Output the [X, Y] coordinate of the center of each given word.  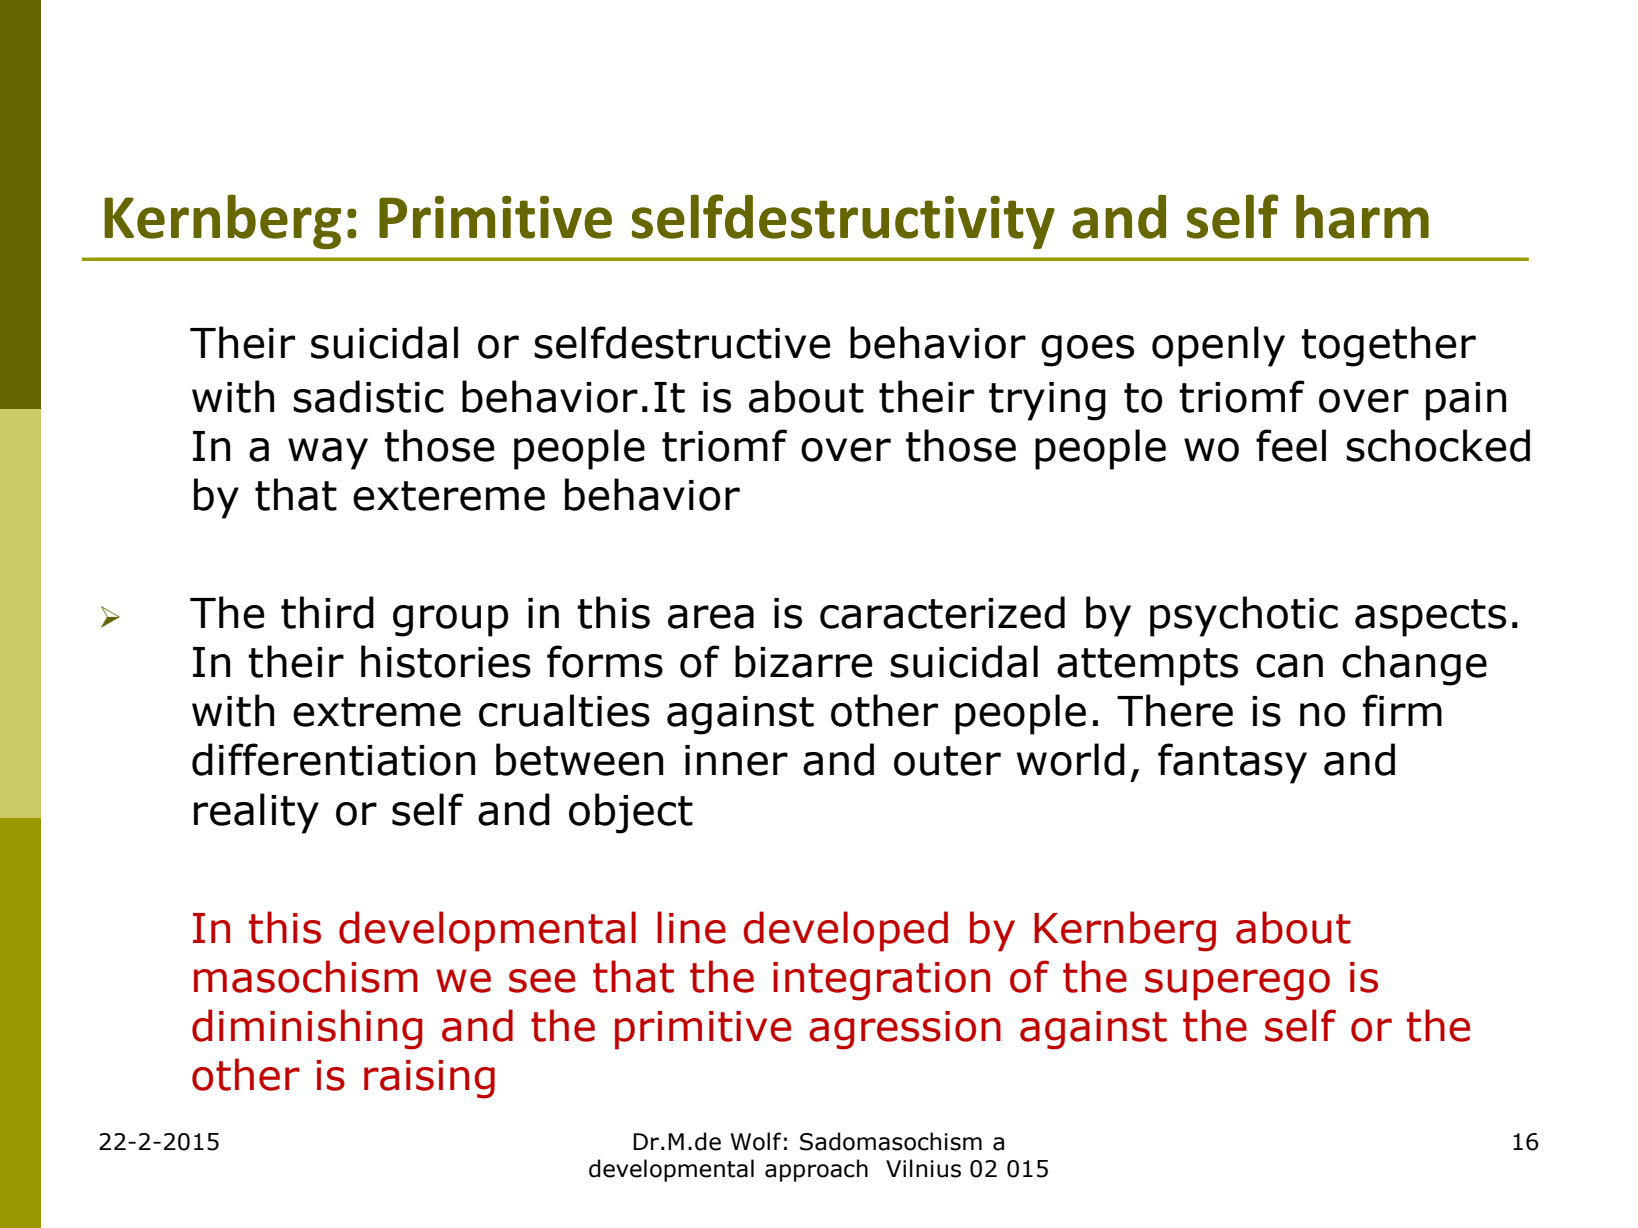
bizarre [803, 661]
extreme [377, 712]
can [1289, 666]
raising [429, 1079]
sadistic [368, 396]
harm [1362, 216]
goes [1087, 351]
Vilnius [923, 1168]
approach [816, 1170]
